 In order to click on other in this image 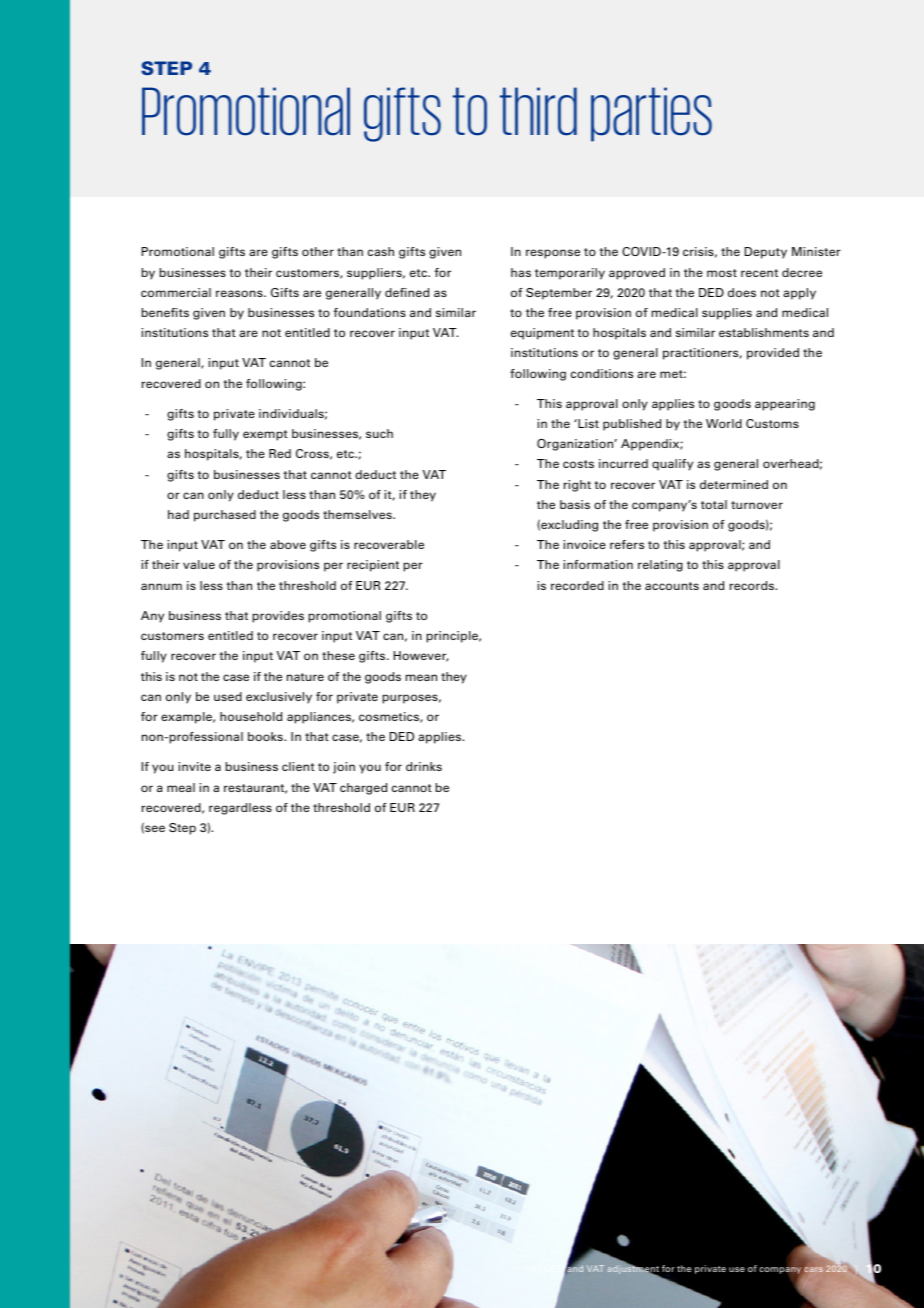, I will do `click(318, 251)`.
